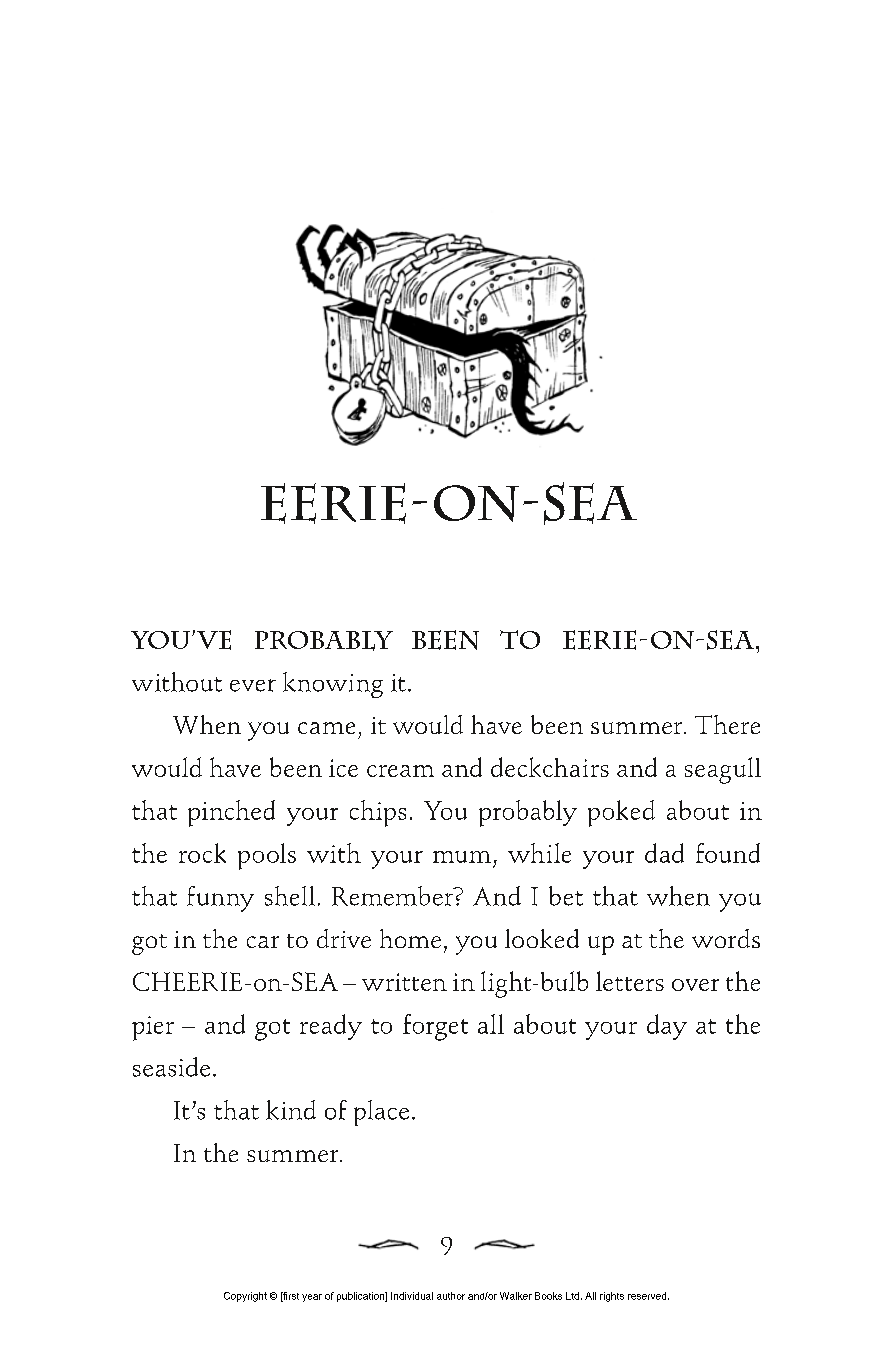 The height and width of the page is (1372, 893). What do you see at coordinates (253, 685) in the page?
I see `ever` at bounding box center [253, 685].
